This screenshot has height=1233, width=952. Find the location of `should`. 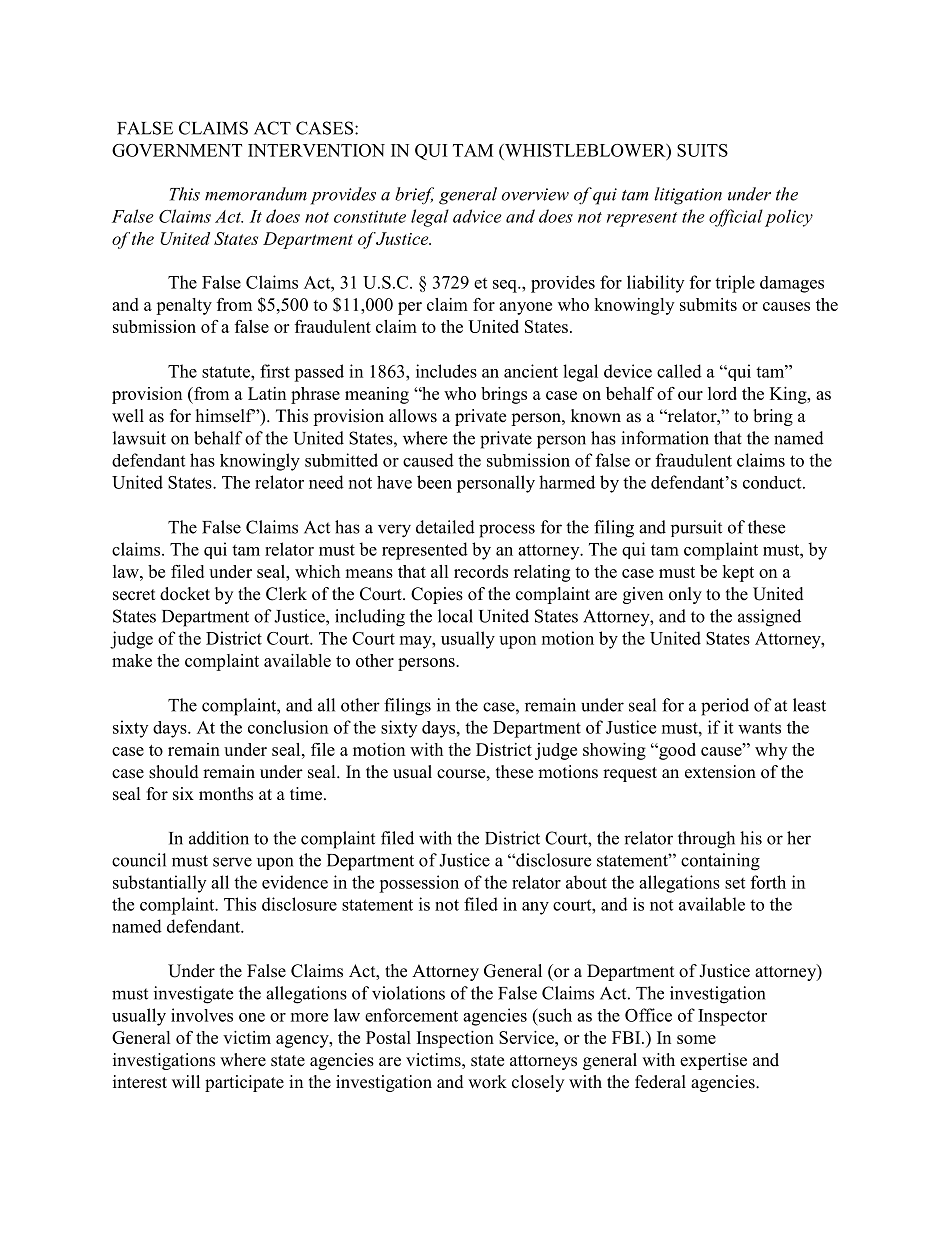

should is located at coordinates (174, 772).
